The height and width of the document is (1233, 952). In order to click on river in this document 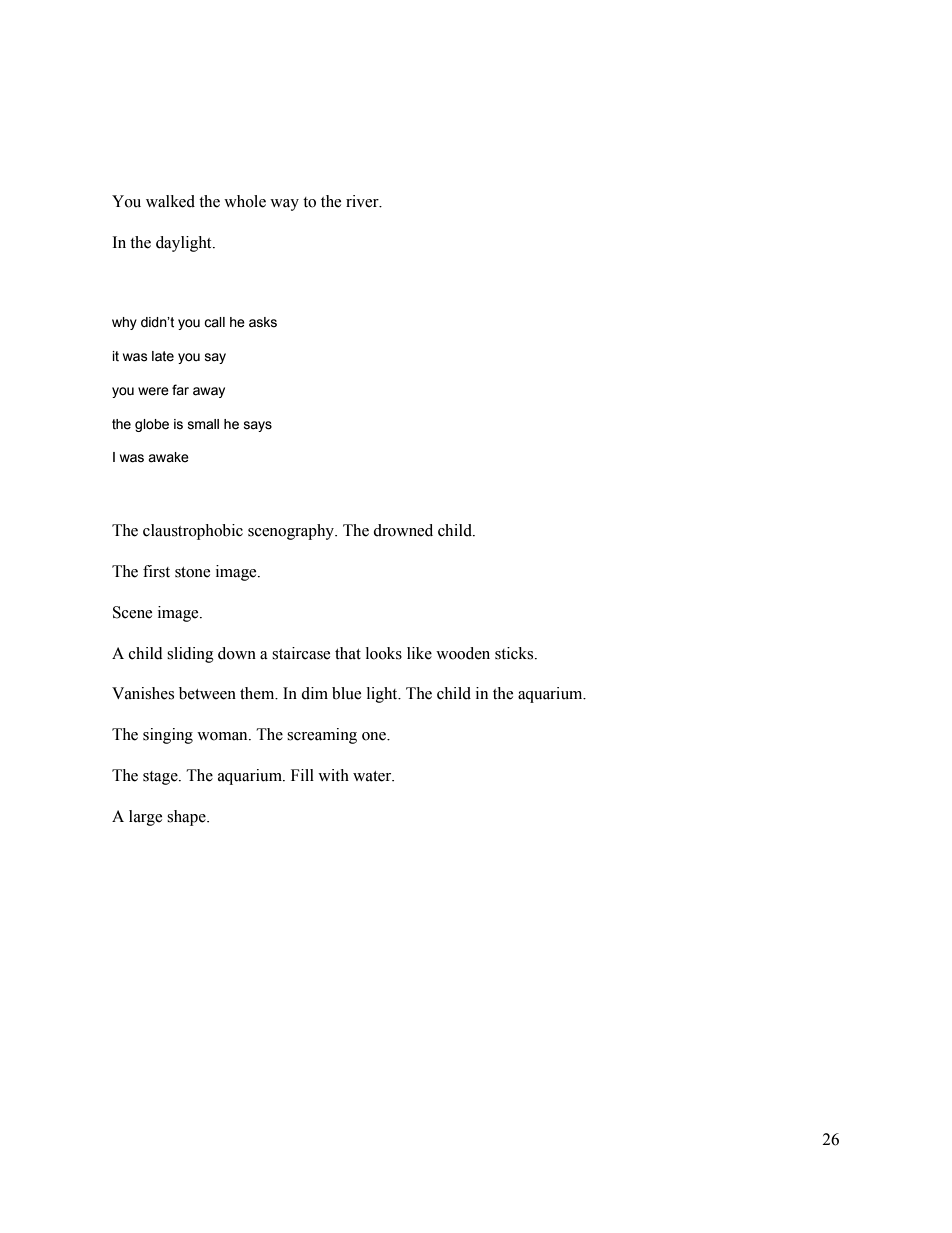, I will do `click(363, 201)`.
